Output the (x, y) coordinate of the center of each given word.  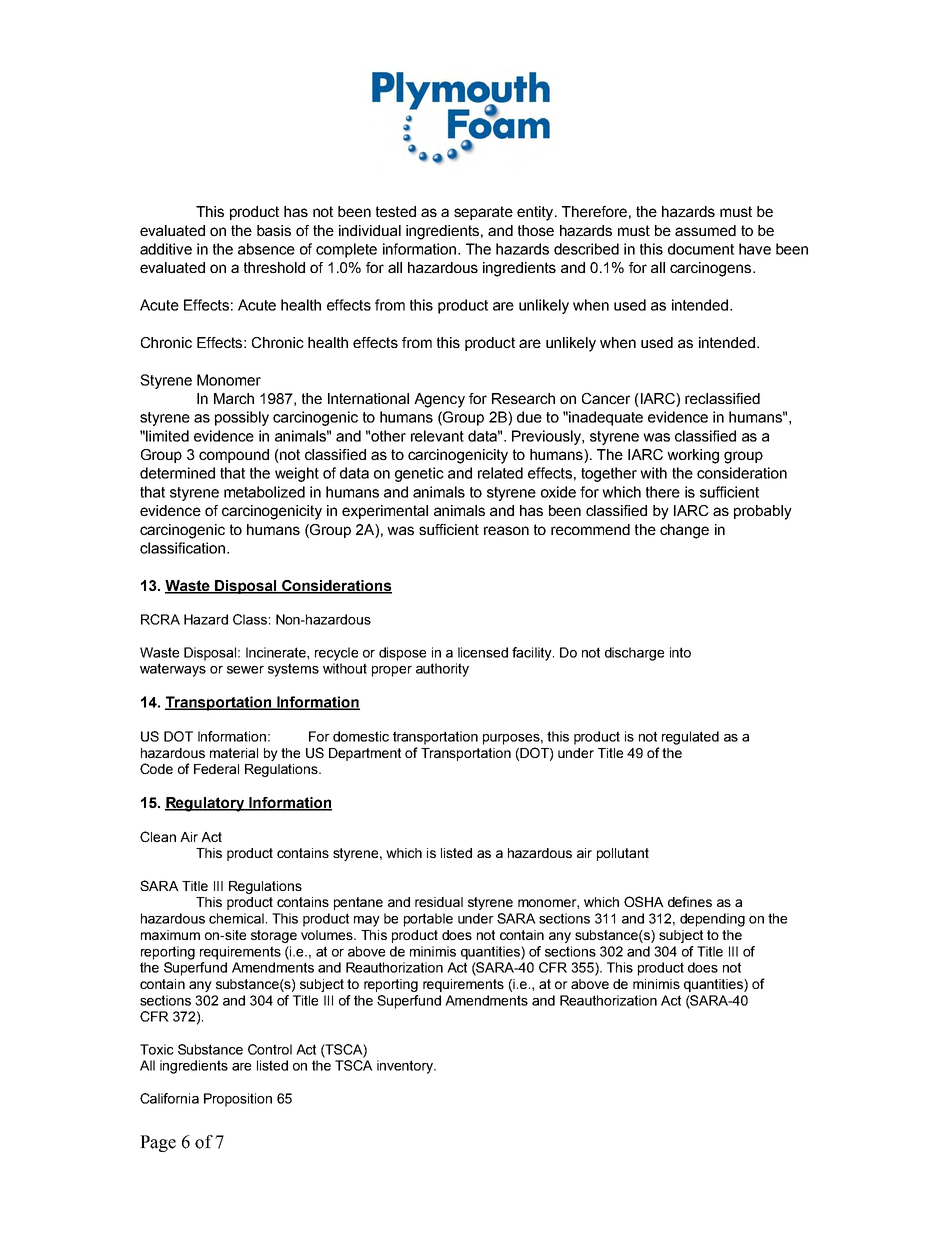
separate (483, 213)
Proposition (238, 1100)
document (701, 249)
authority (442, 670)
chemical (236, 918)
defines (690, 901)
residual (439, 902)
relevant (437, 436)
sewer (245, 670)
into (680, 652)
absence (266, 249)
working (693, 456)
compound (234, 456)
